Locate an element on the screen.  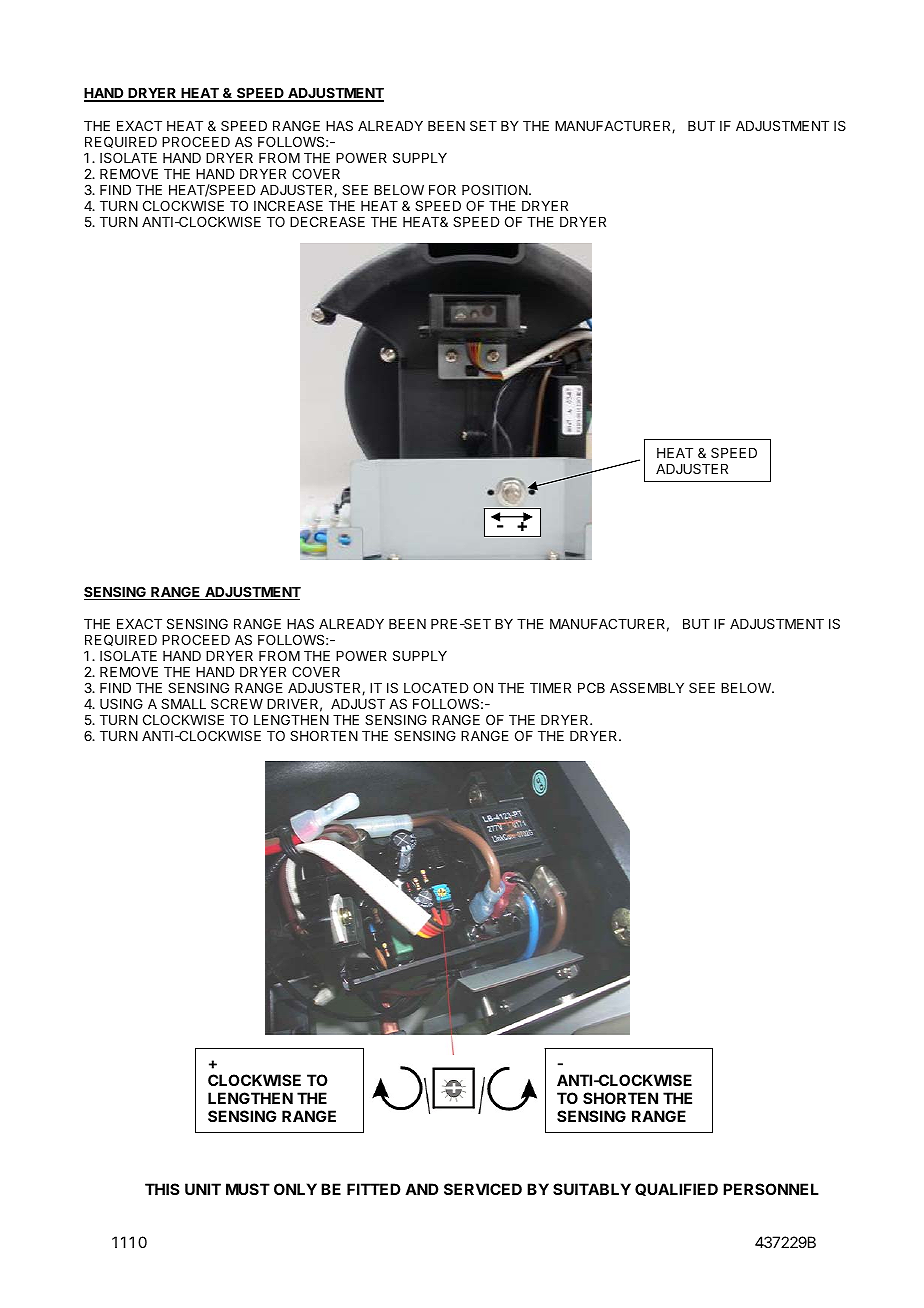
SMALL is located at coordinates (183, 703).
